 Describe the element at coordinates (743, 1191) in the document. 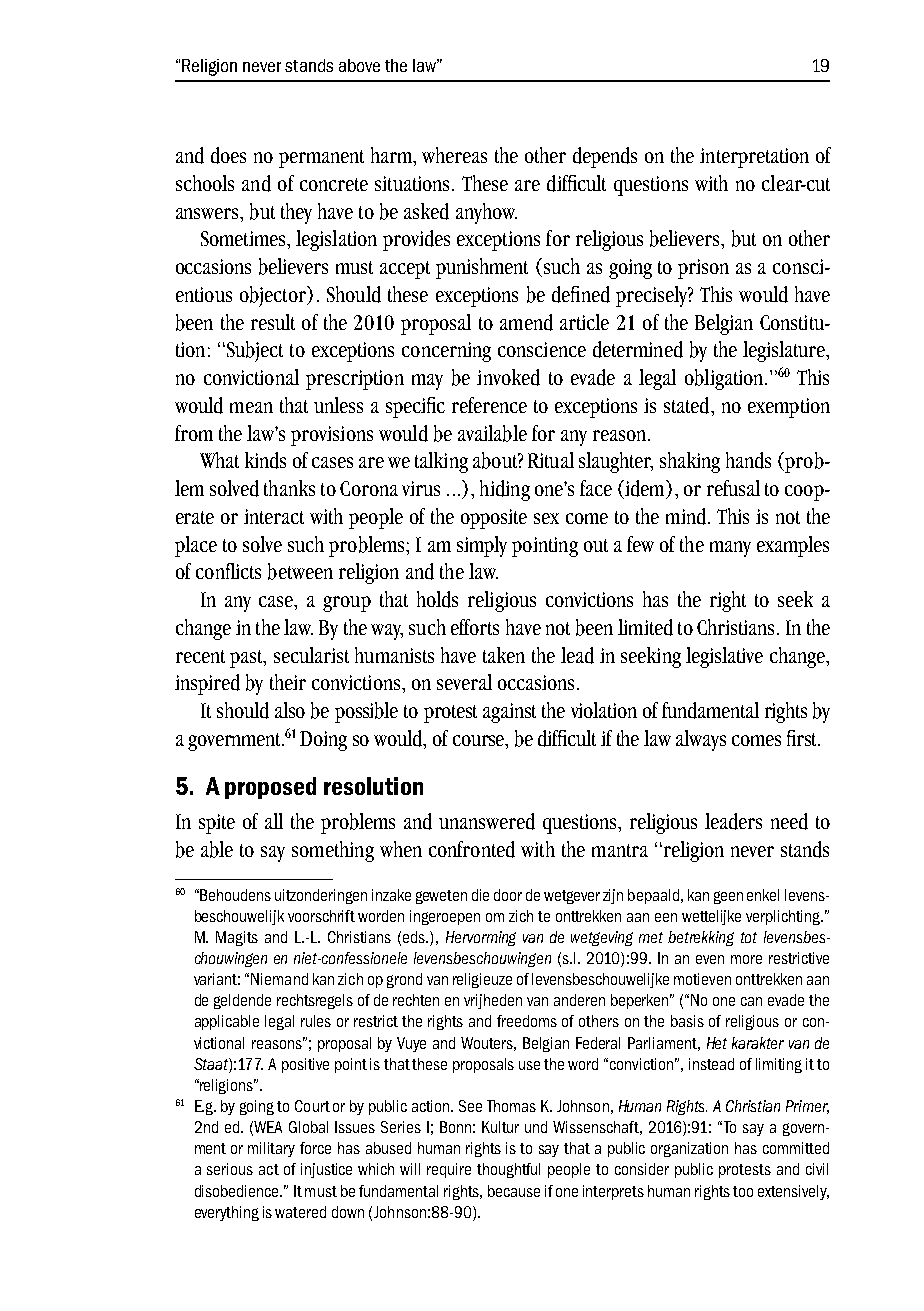

I see `too` at that location.
